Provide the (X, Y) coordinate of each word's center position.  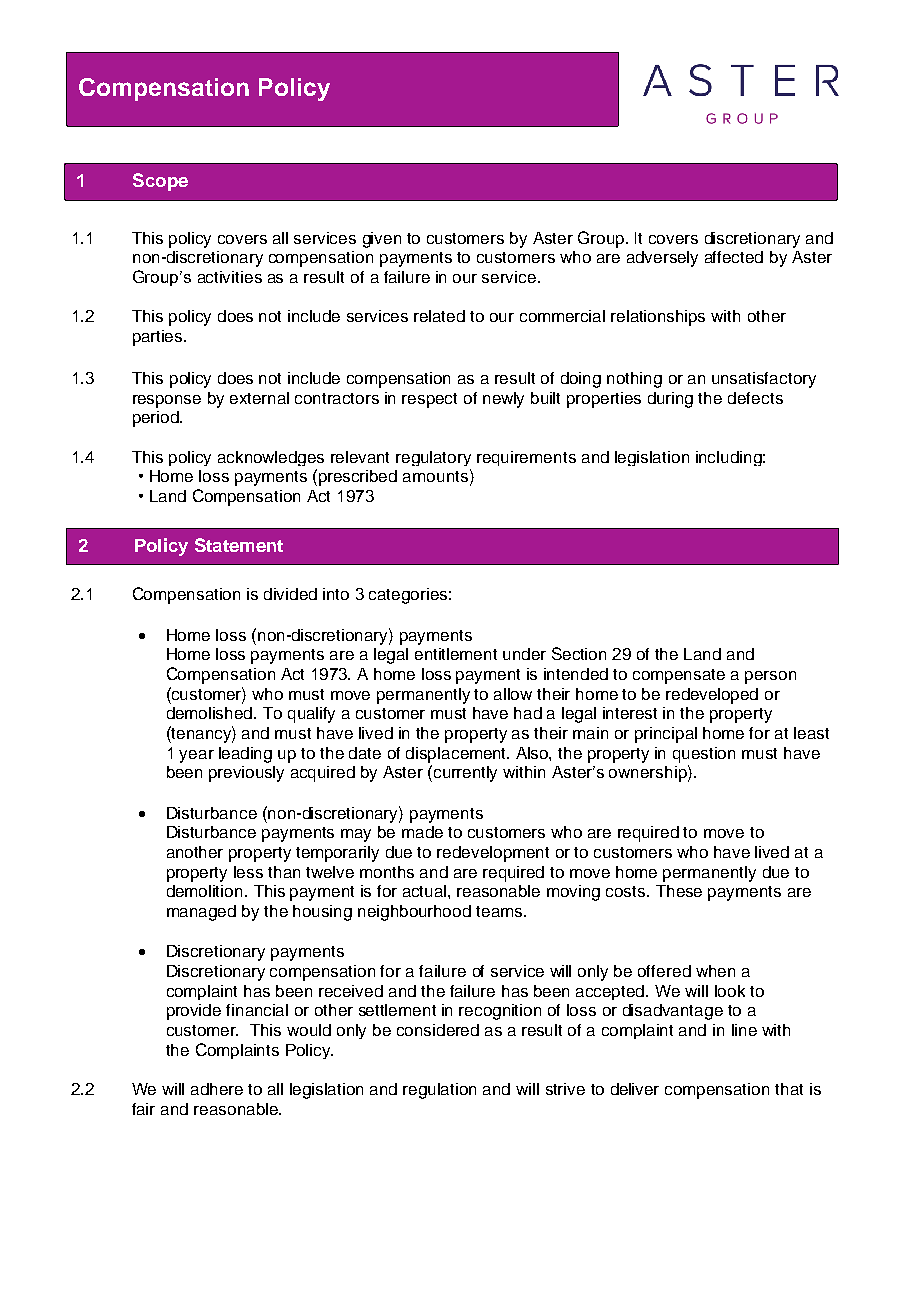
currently (465, 774)
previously (246, 774)
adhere (217, 1089)
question (704, 755)
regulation (439, 1091)
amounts (435, 476)
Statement (239, 545)
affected (734, 257)
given (382, 240)
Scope (160, 182)
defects (755, 398)
